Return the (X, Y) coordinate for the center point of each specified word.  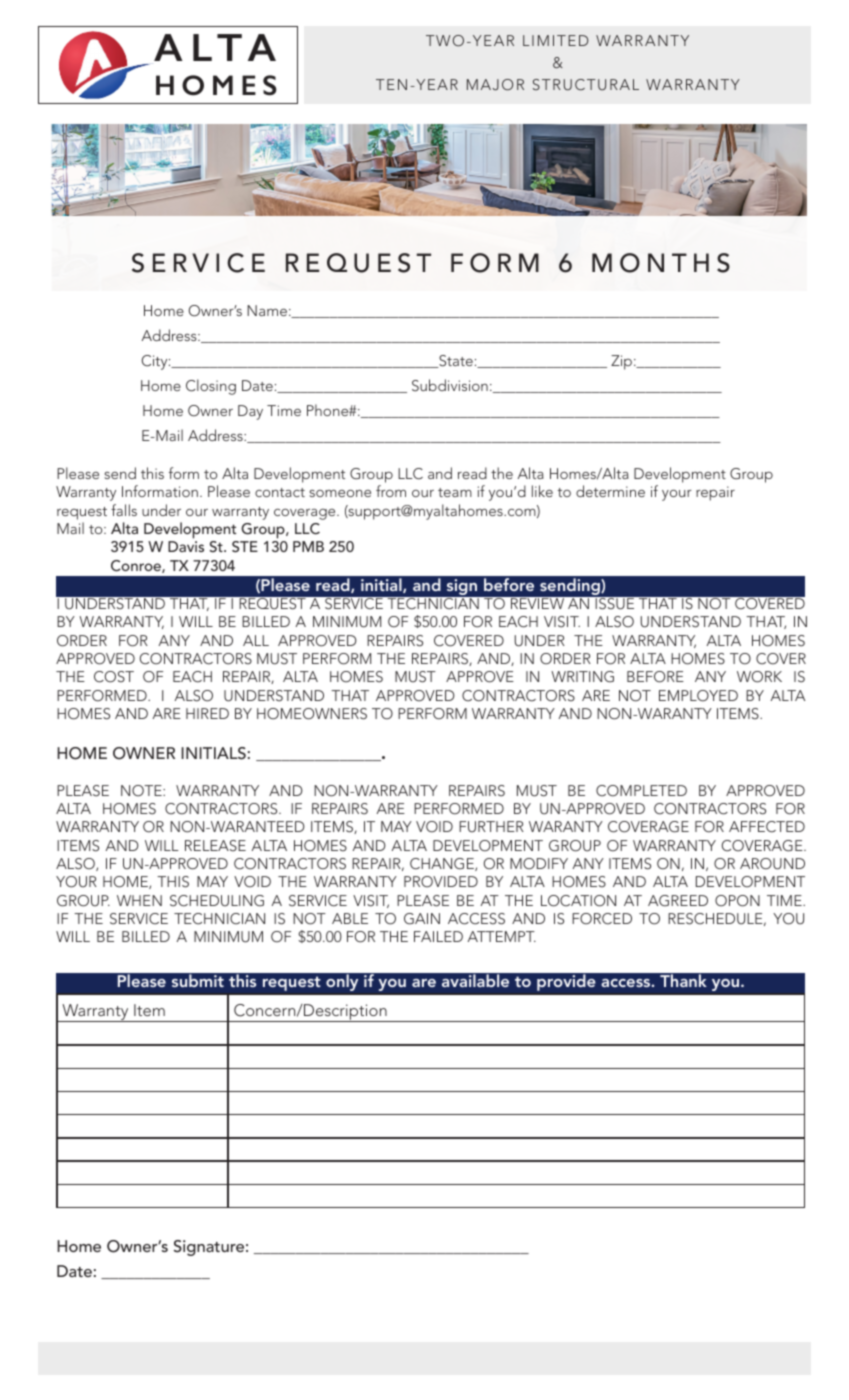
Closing (211, 387)
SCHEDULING (217, 901)
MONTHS (661, 263)
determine (610, 491)
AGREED (678, 901)
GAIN (422, 919)
